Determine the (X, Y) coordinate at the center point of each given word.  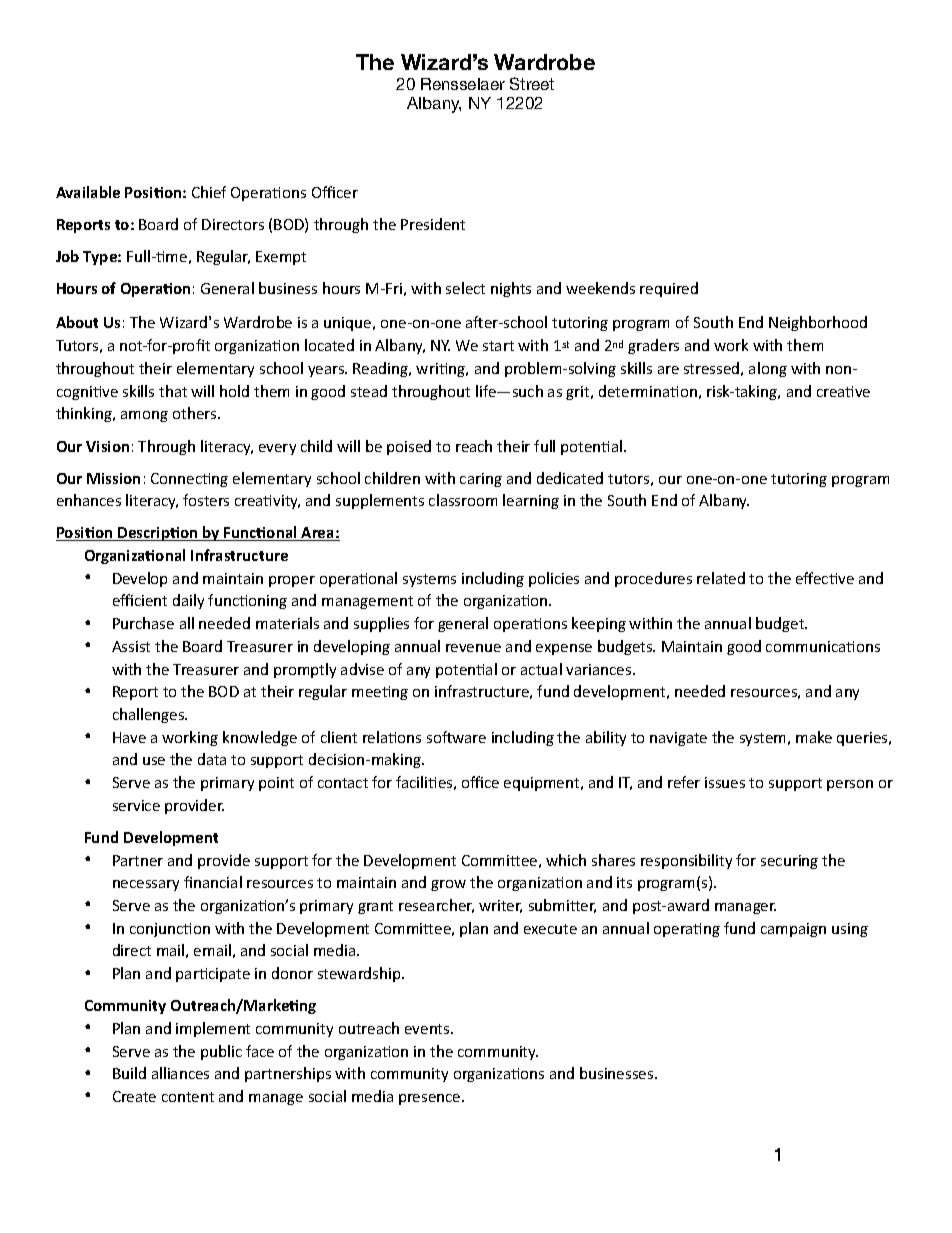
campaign (793, 930)
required (669, 289)
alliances (180, 1073)
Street (532, 83)
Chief (209, 192)
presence (431, 1099)
